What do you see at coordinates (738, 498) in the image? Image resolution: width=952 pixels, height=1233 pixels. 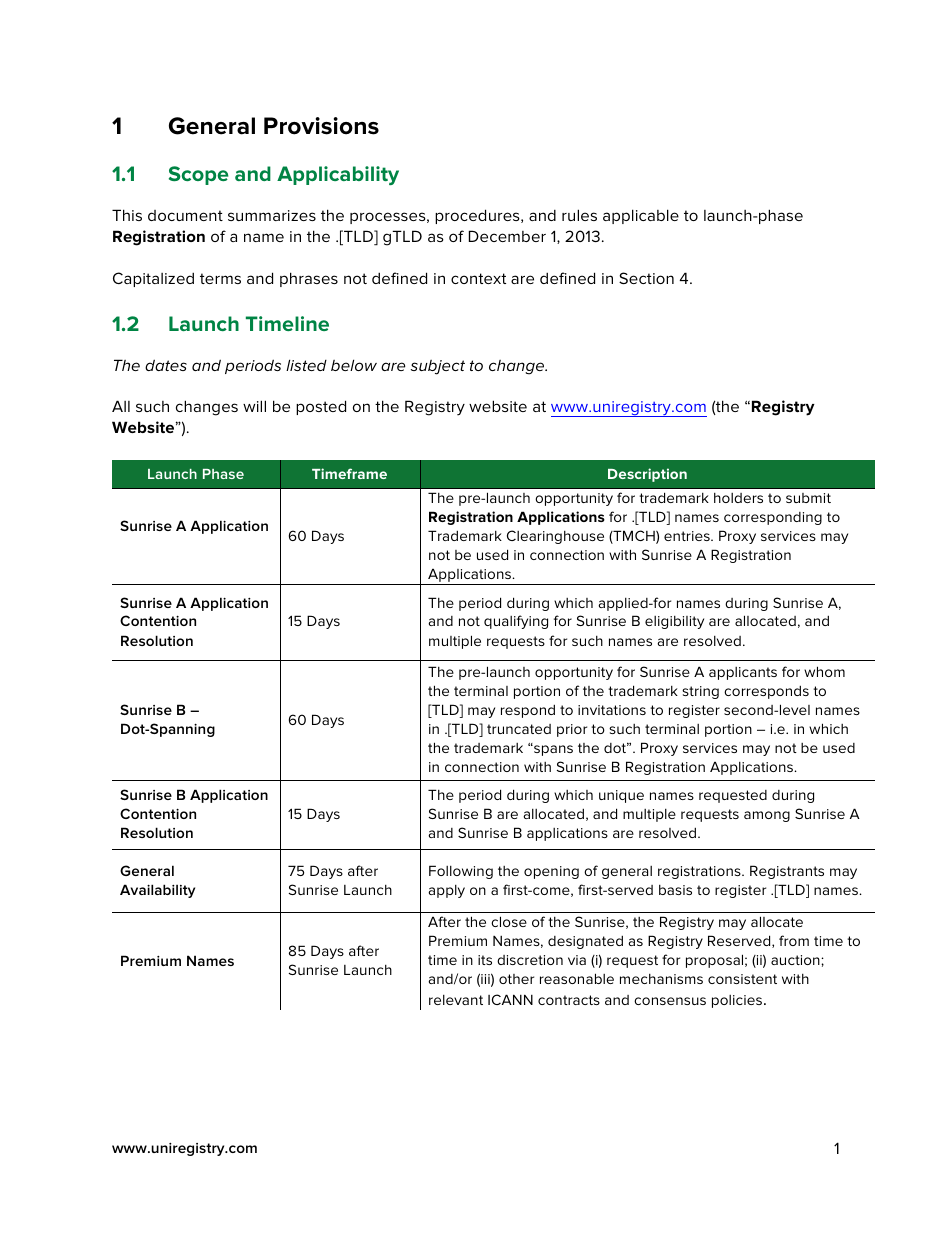 I see `holders` at bounding box center [738, 498].
